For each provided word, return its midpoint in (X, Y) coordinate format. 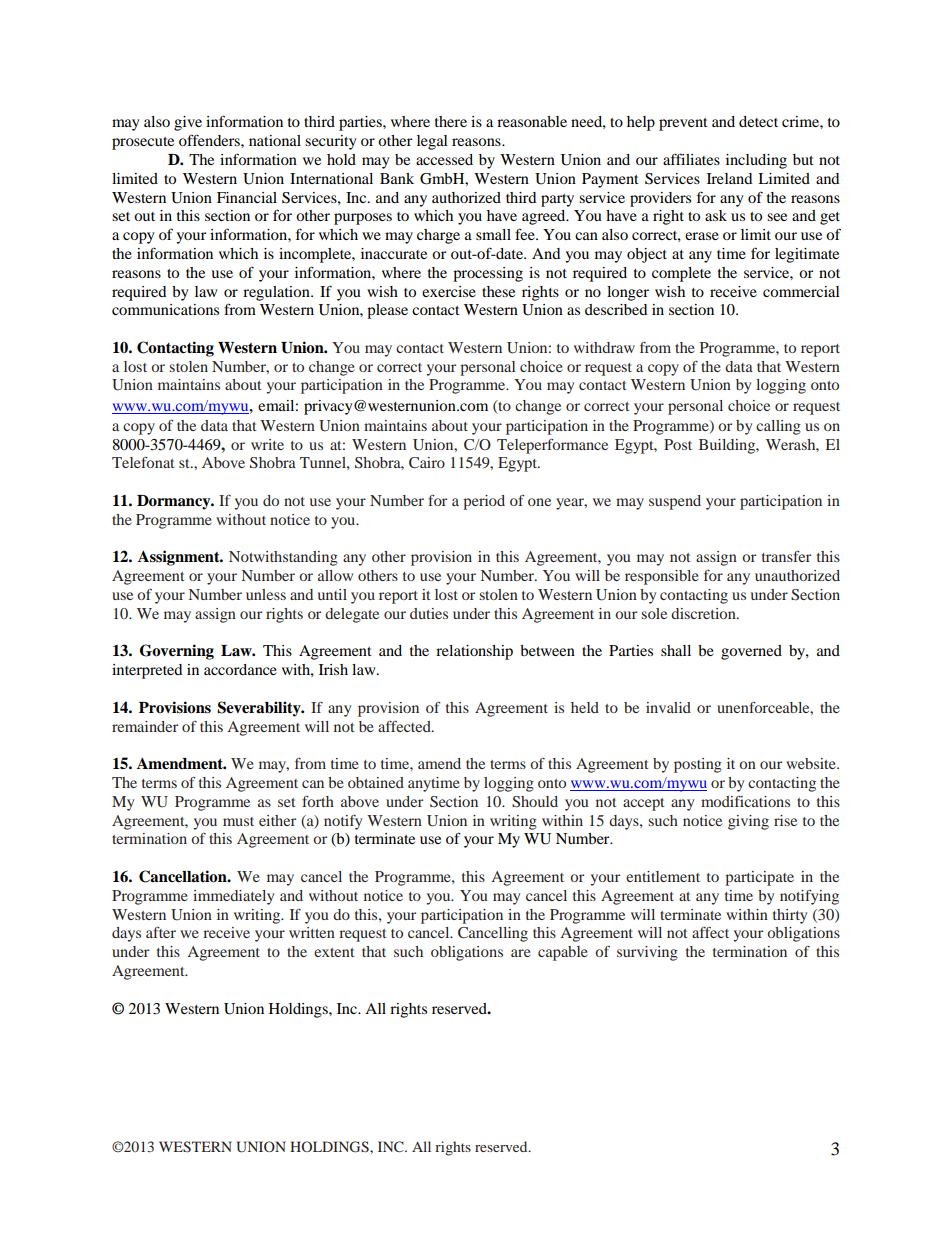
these (498, 291)
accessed (444, 159)
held (585, 707)
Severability (260, 709)
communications (165, 309)
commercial (801, 291)
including (756, 161)
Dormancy (175, 502)
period (484, 502)
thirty (790, 916)
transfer (786, 556)
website (812, 763)
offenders (210, 140)
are (521, 953)
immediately (233, 897)
